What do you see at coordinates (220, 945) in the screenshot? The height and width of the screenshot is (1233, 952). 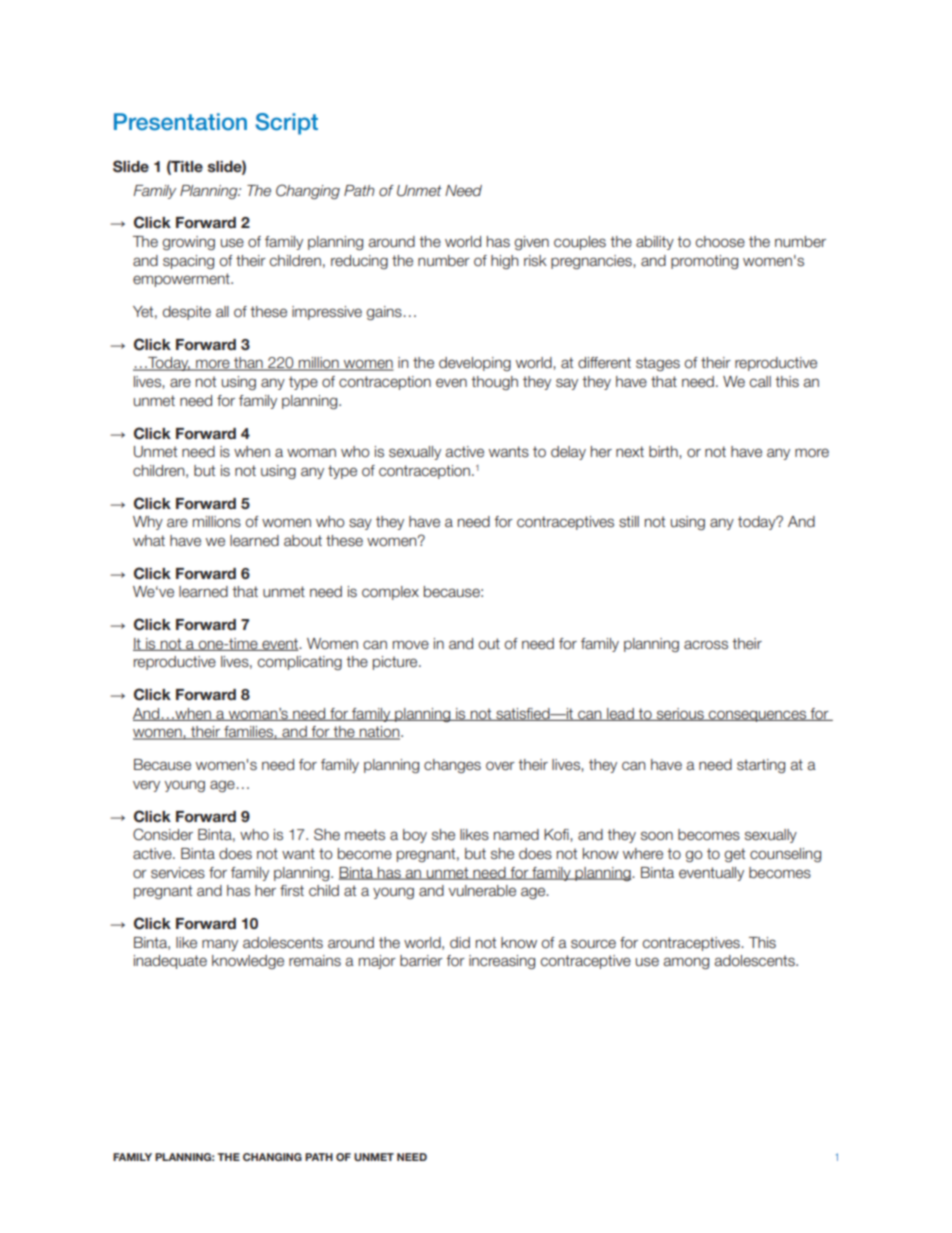 I see `many` at bounding box center [220, 945].
